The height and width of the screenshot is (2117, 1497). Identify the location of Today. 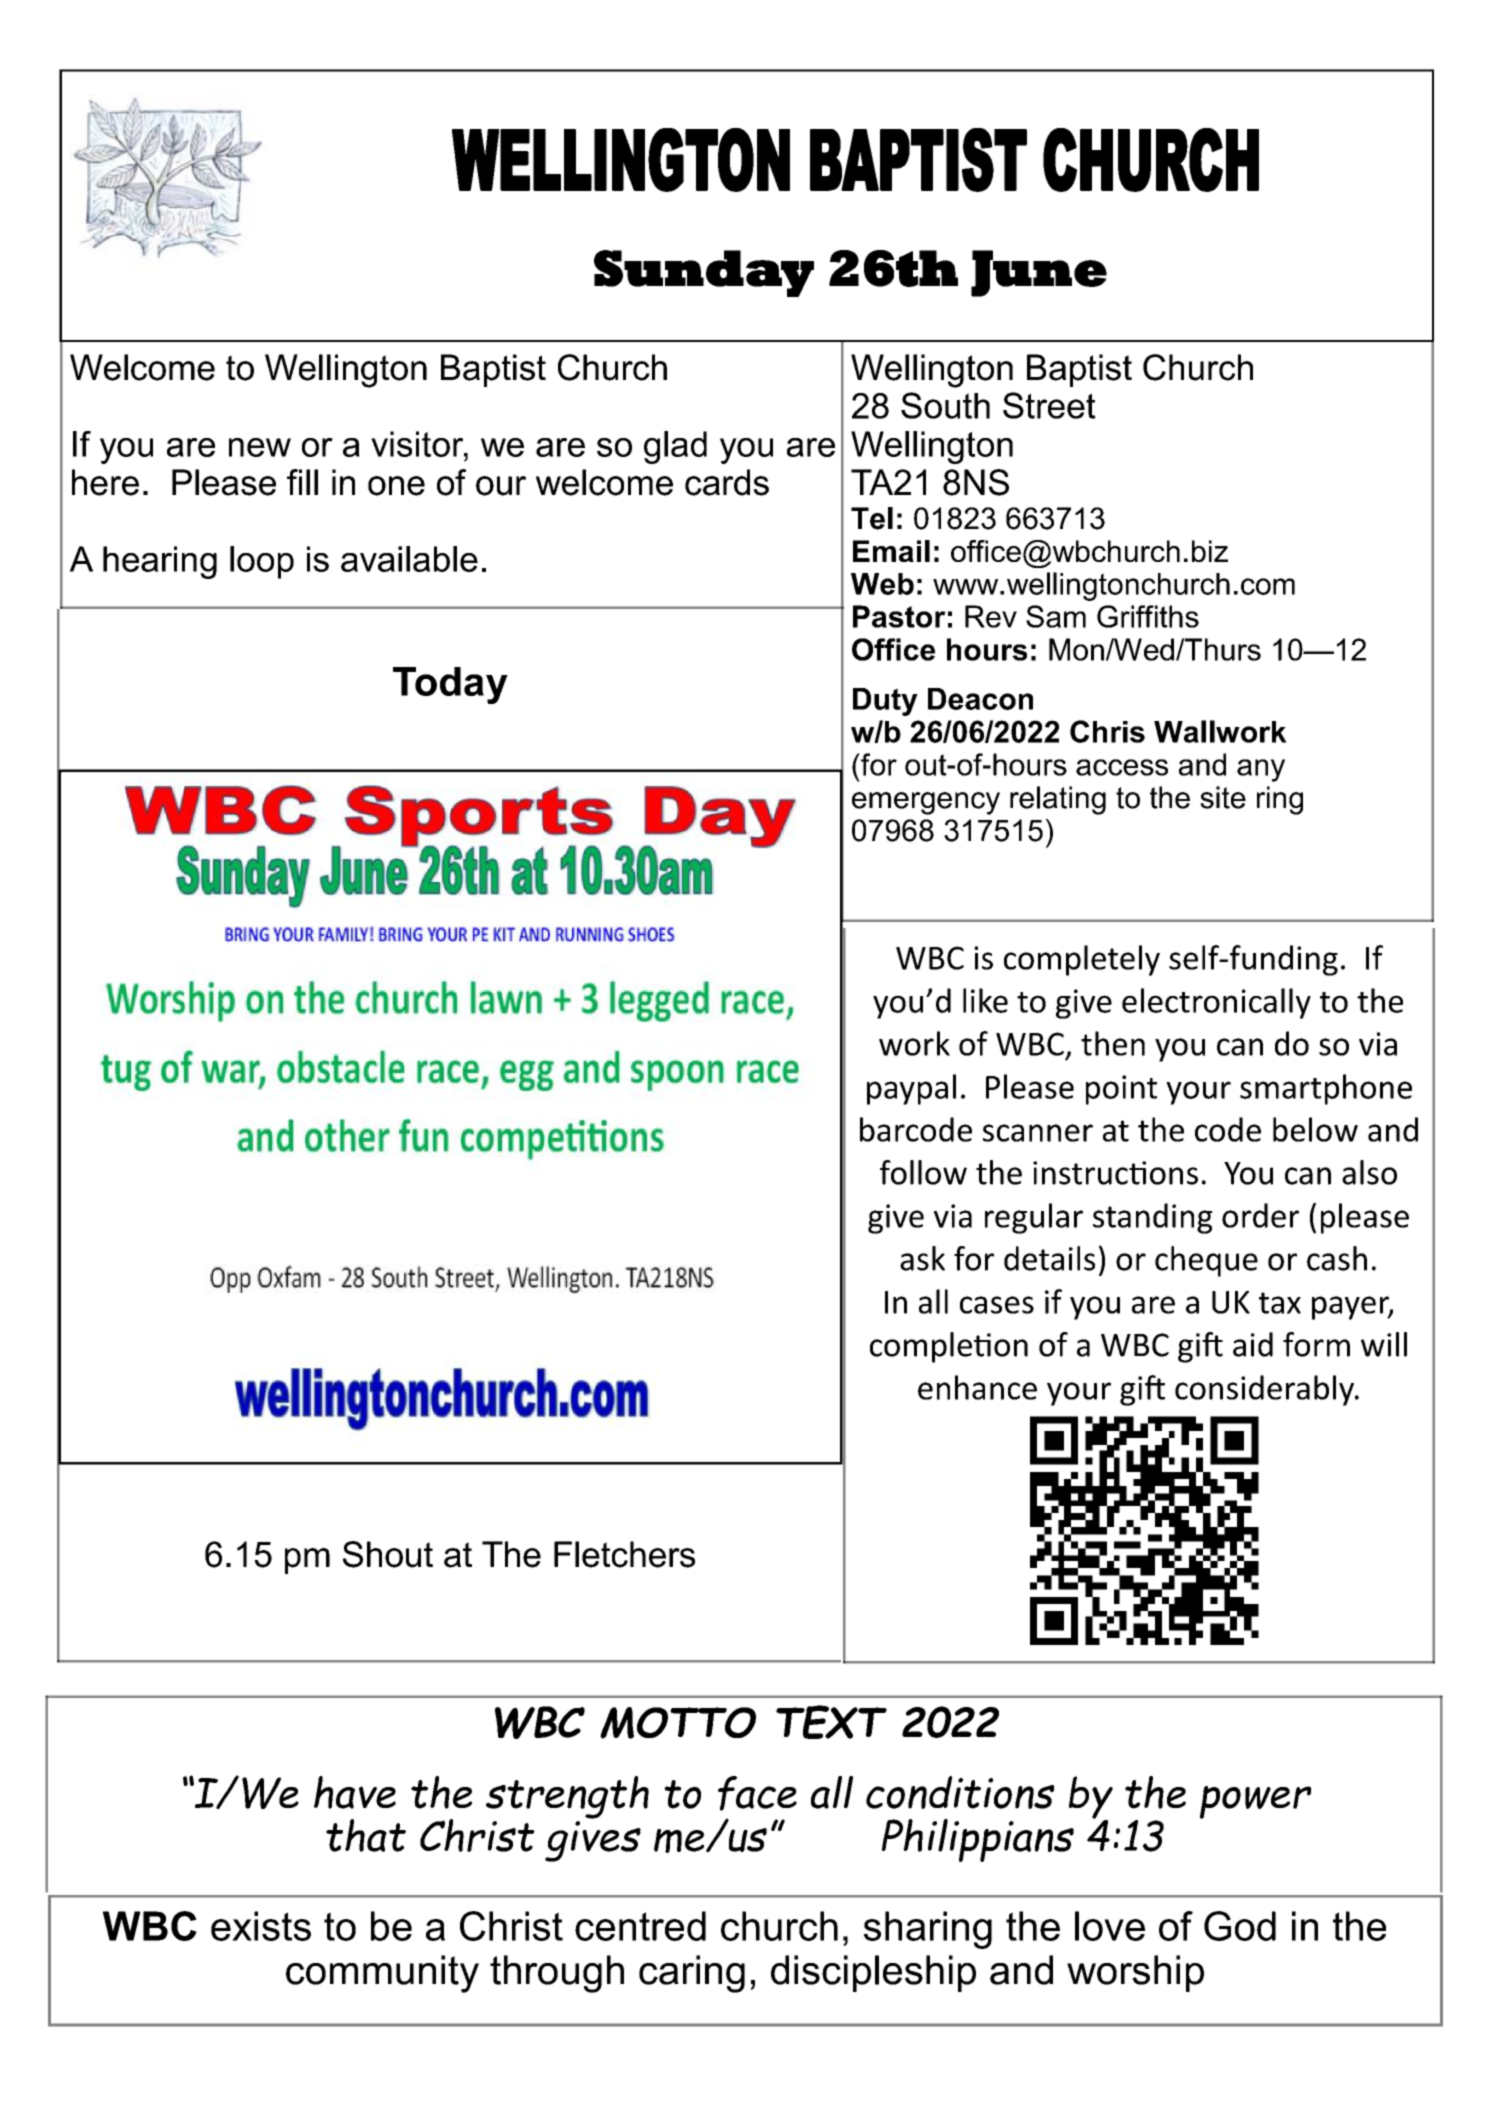
(450, 685).
